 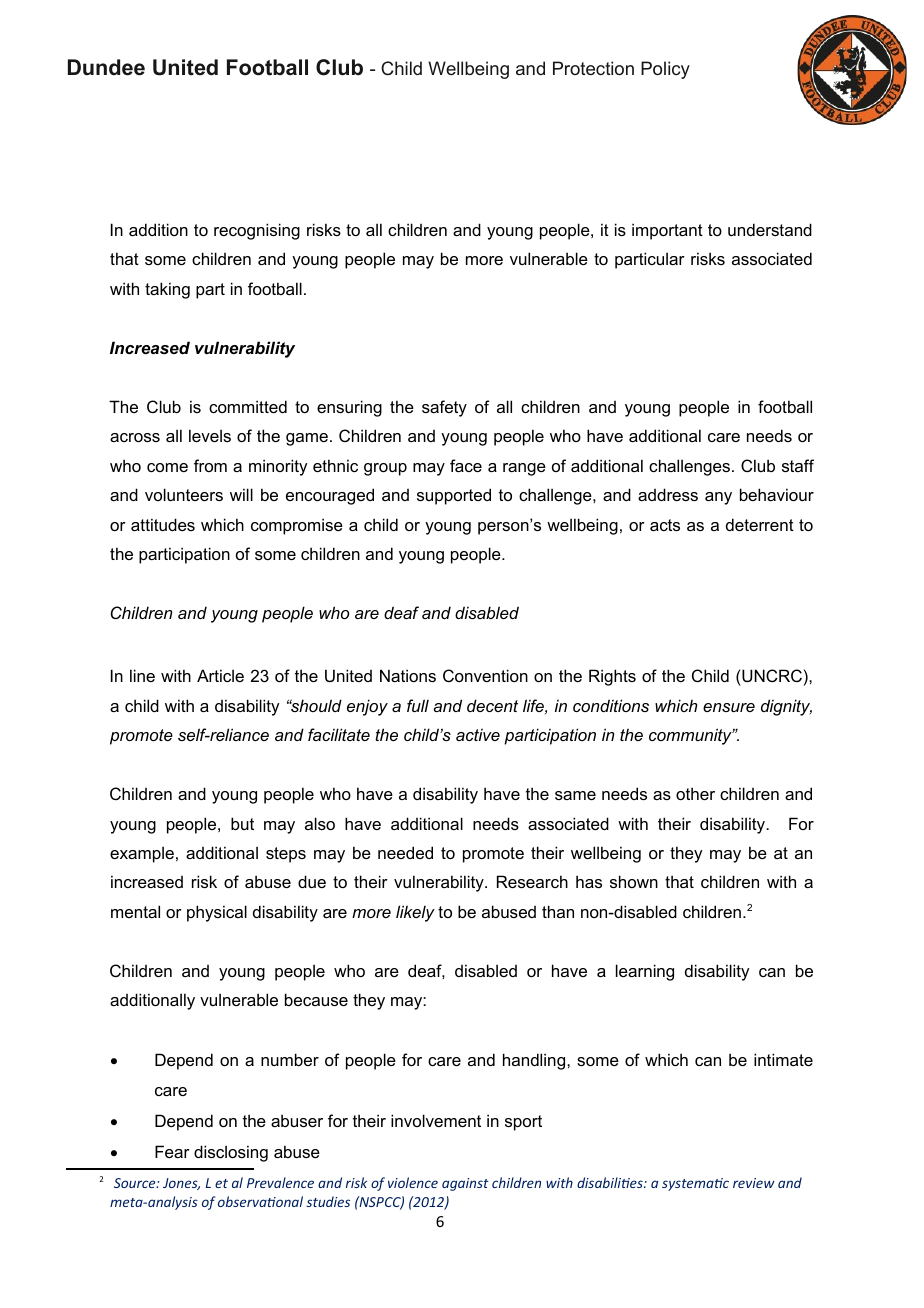 I want to click on physical, so click(x=217, y=913).
